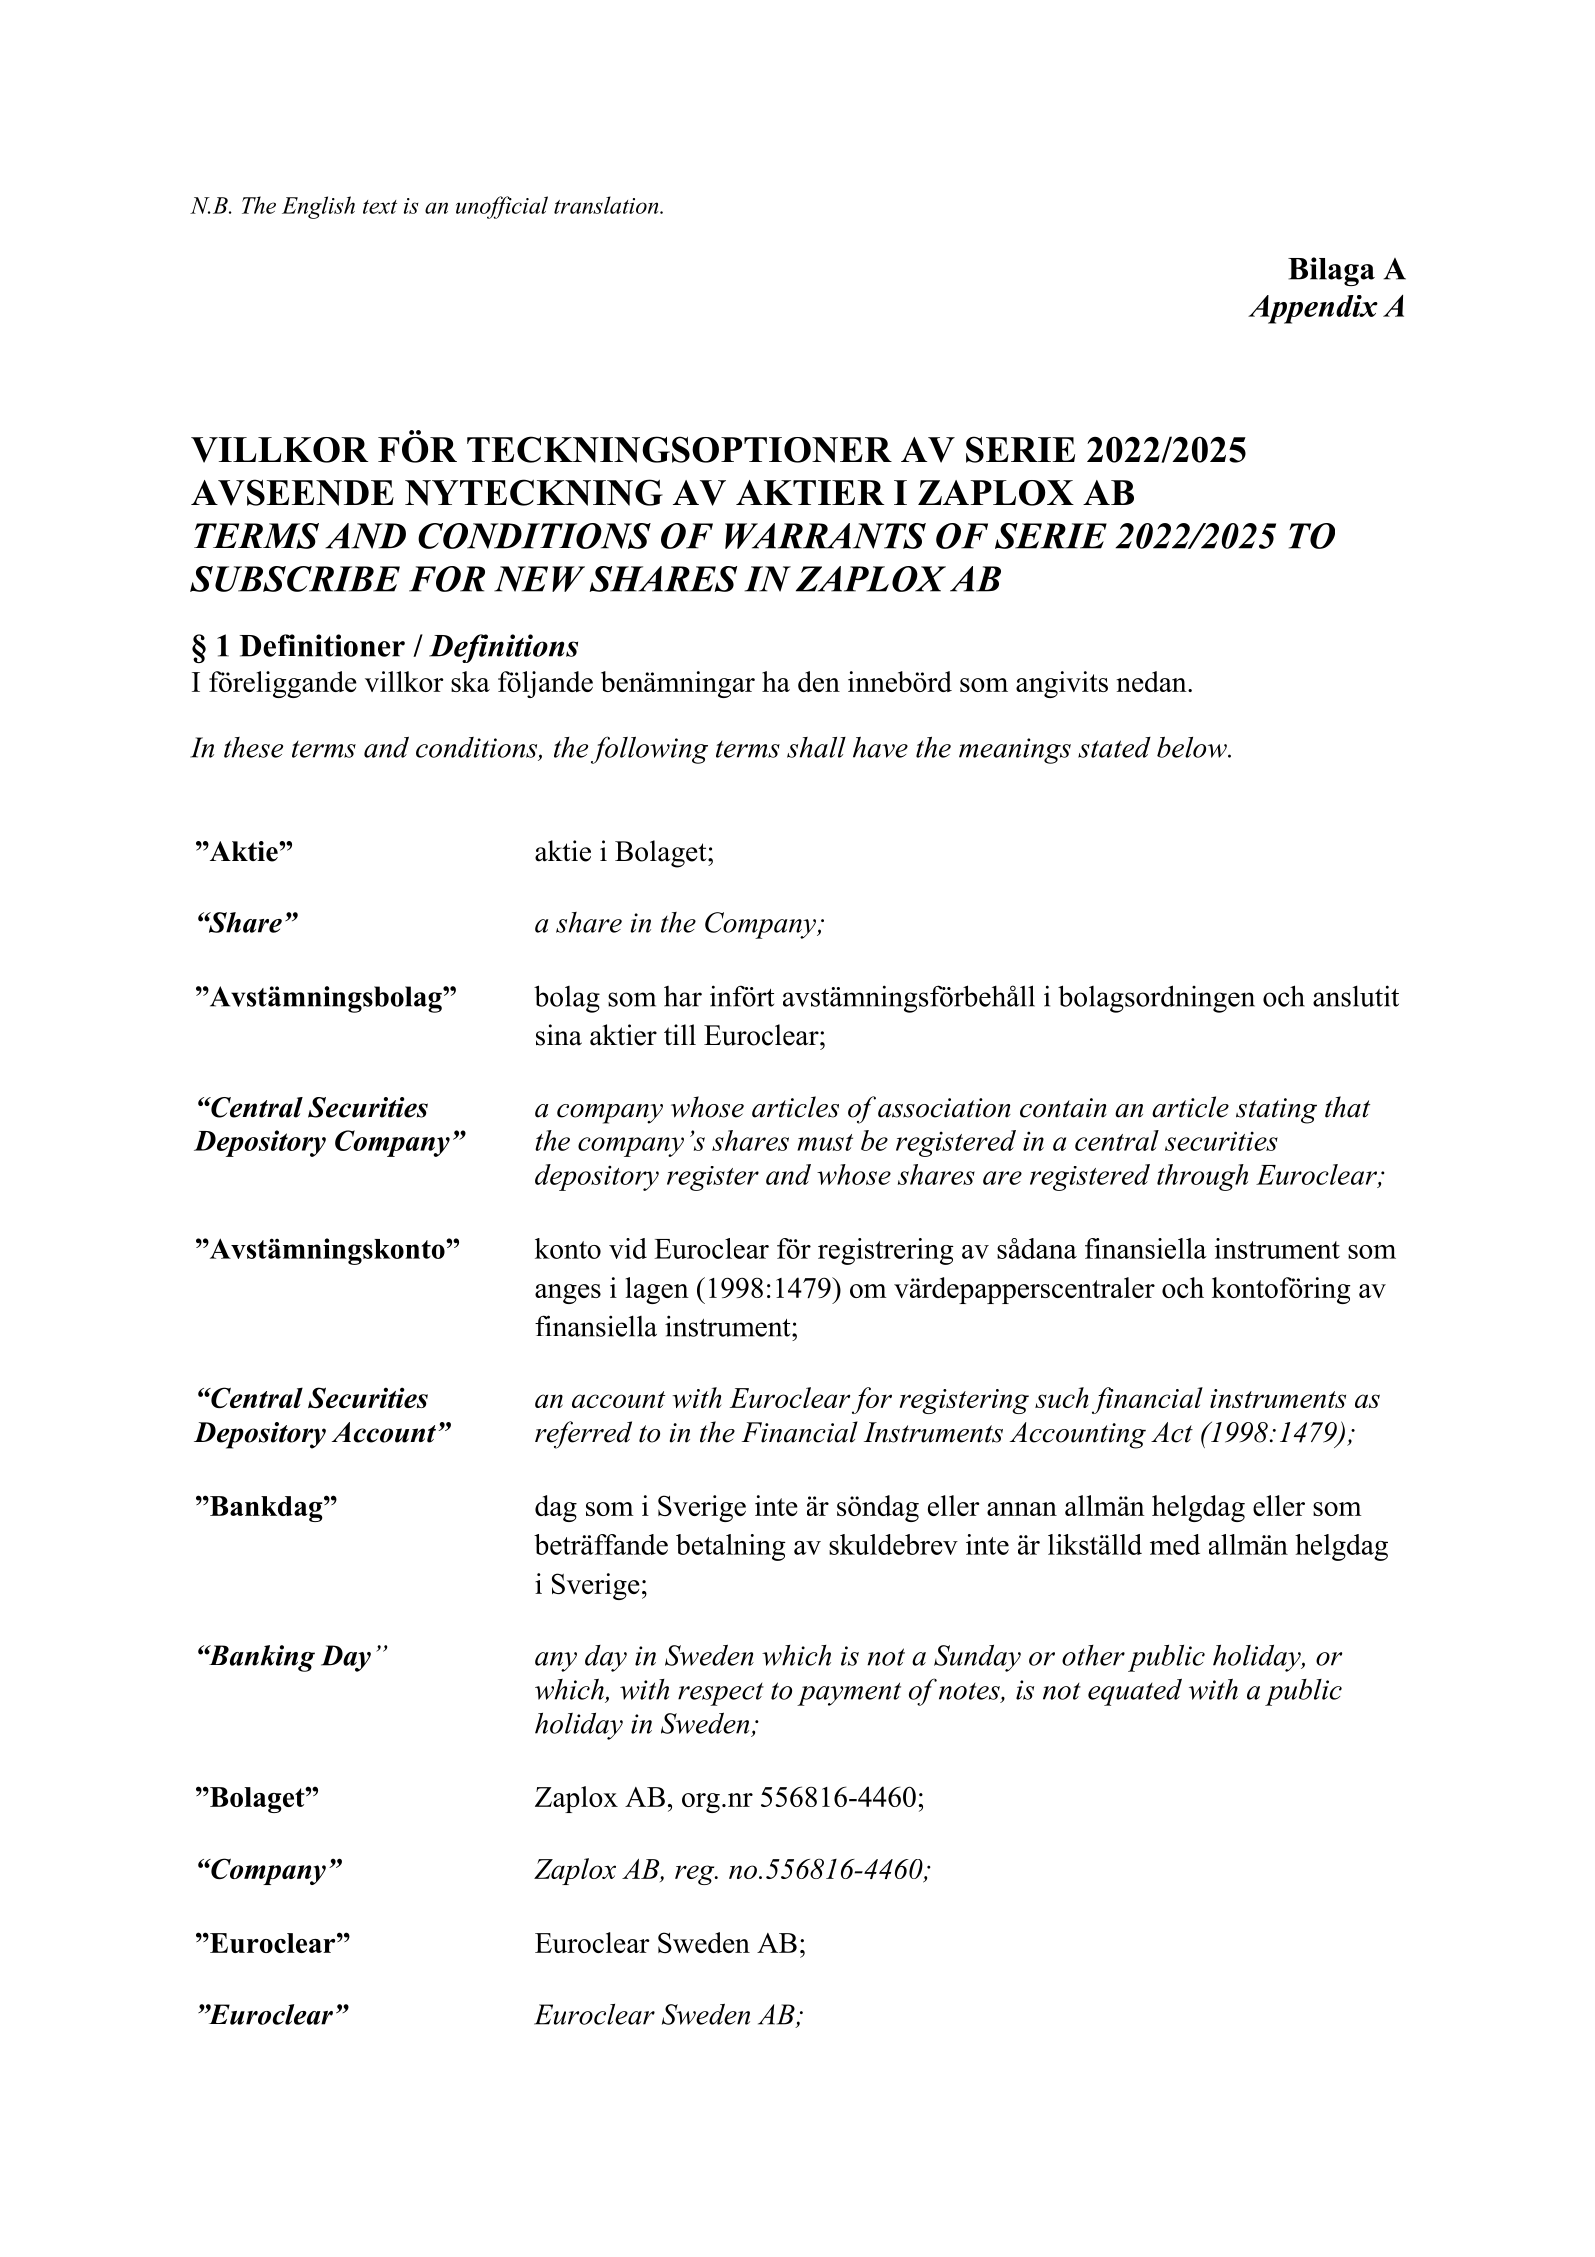  Describe the element at coordinates (1276, 1111) in the page. I see `stating` at that location.
